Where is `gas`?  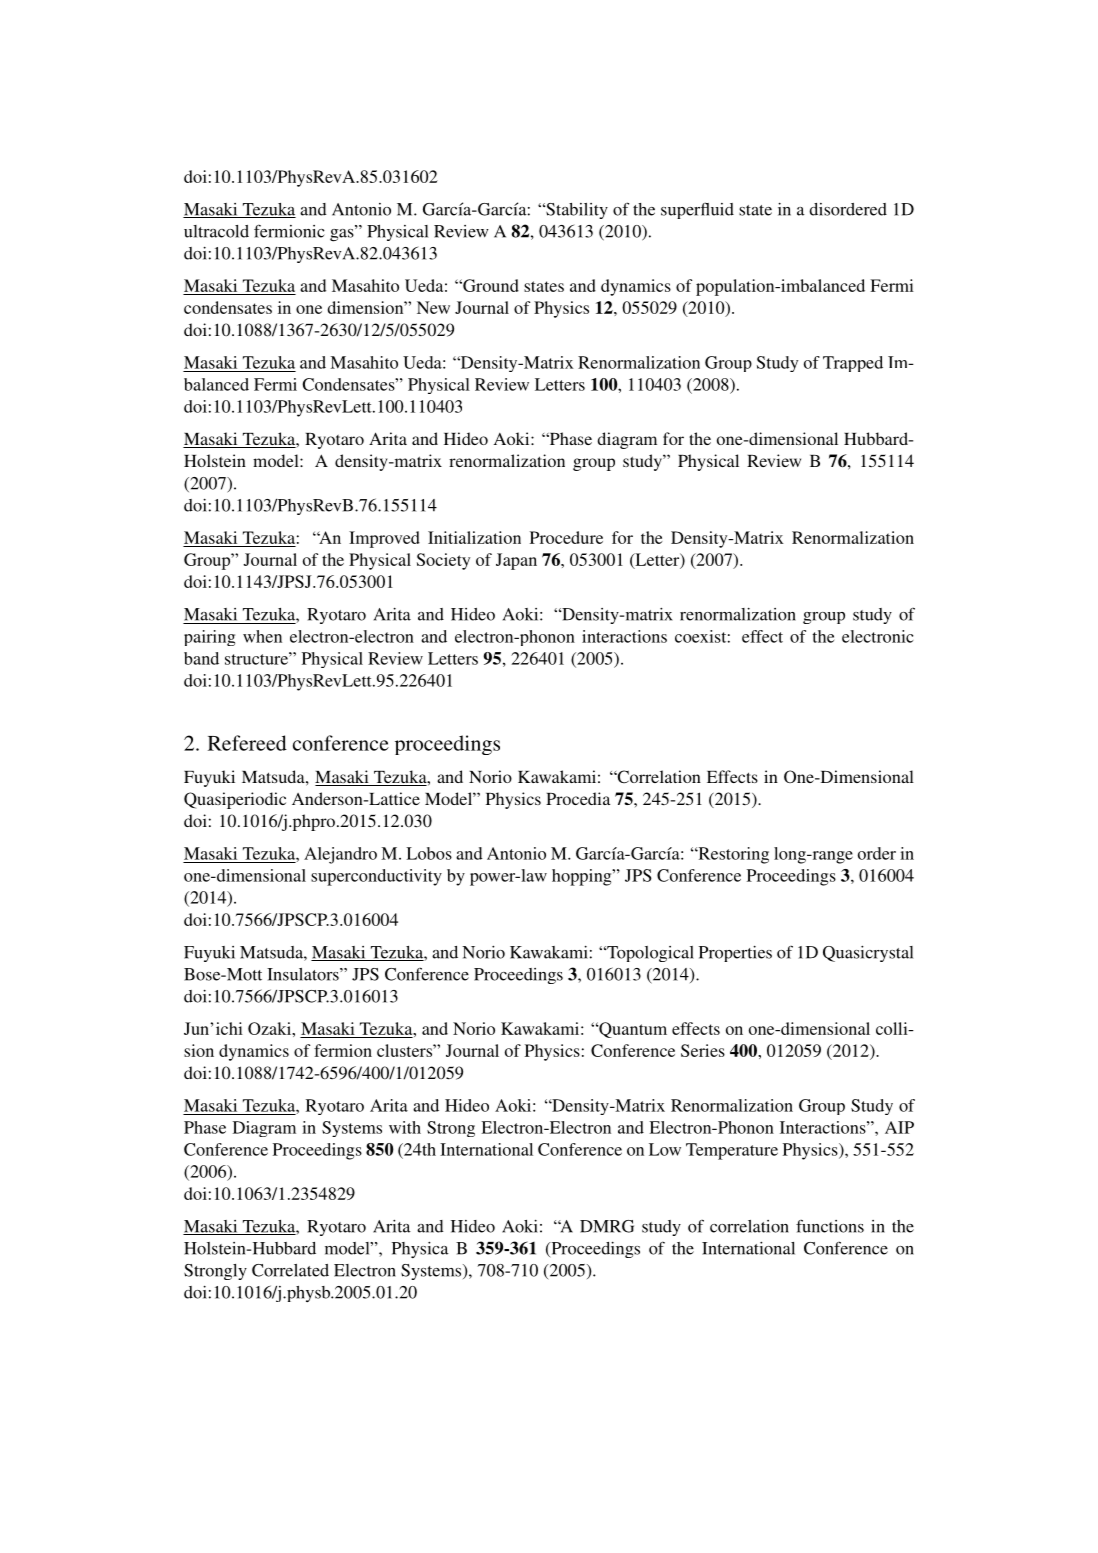
gas is located at coordinates (343, 234).
